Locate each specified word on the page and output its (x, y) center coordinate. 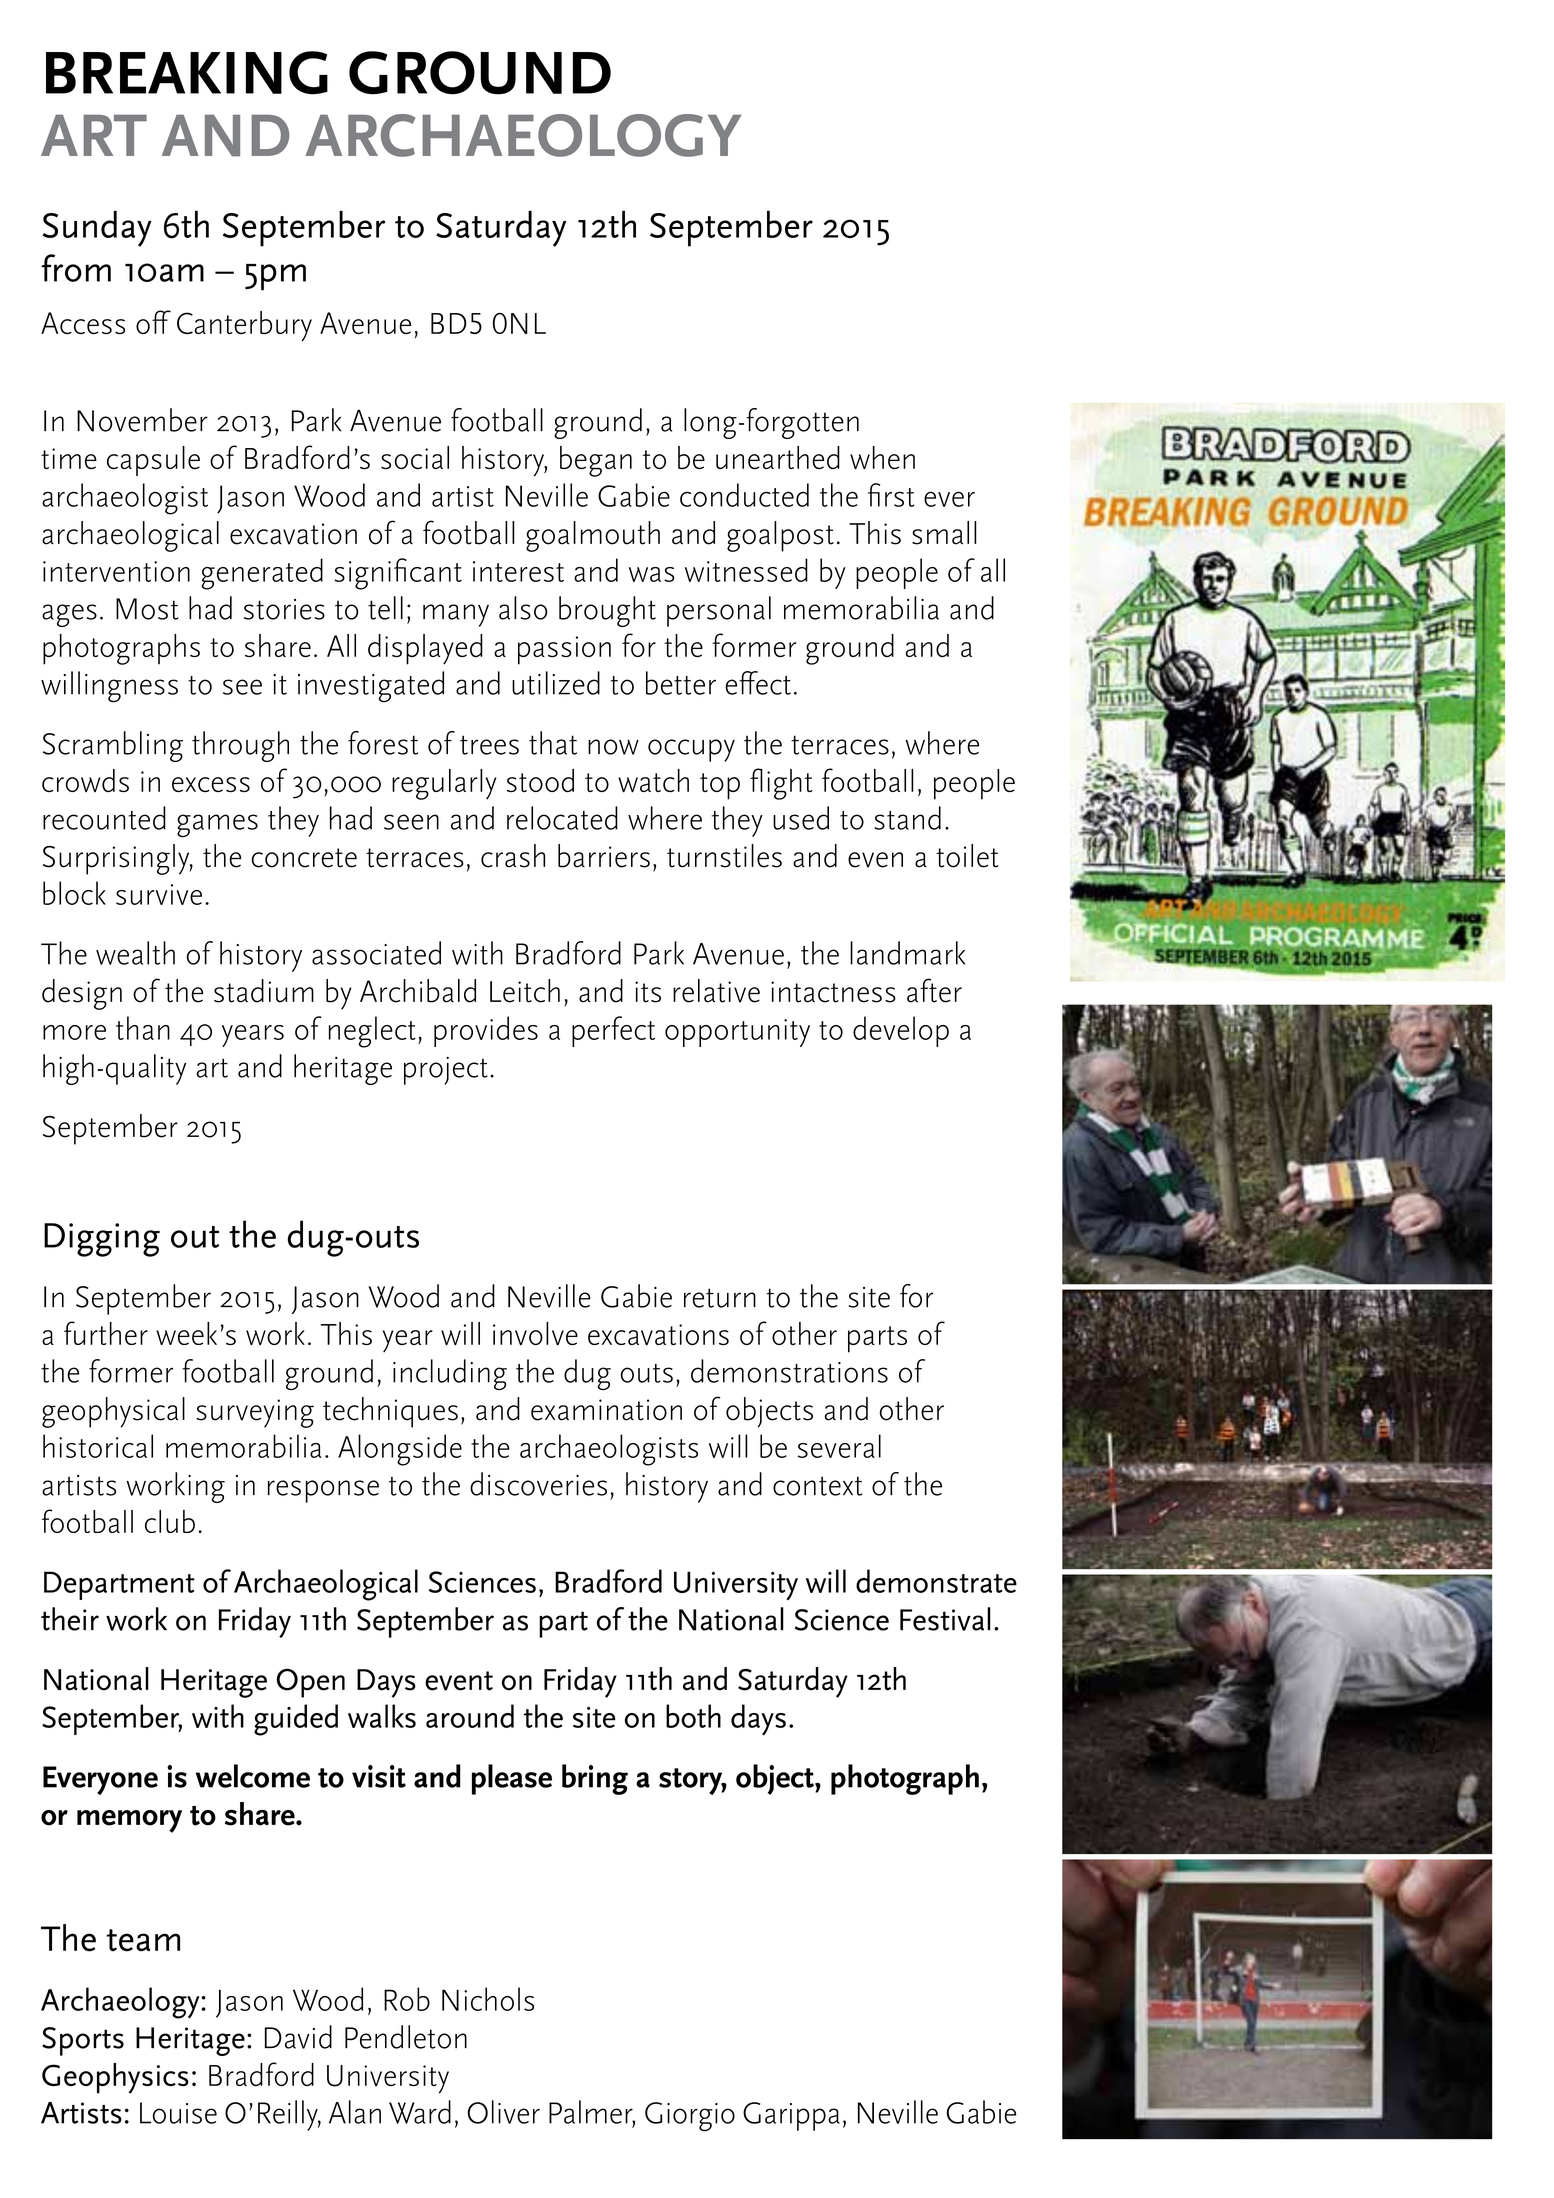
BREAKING (187, 73)
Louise (178, 2113)
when (882, 458)
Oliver (503, 2112)
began (596, 461)
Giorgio (690, 2117)
